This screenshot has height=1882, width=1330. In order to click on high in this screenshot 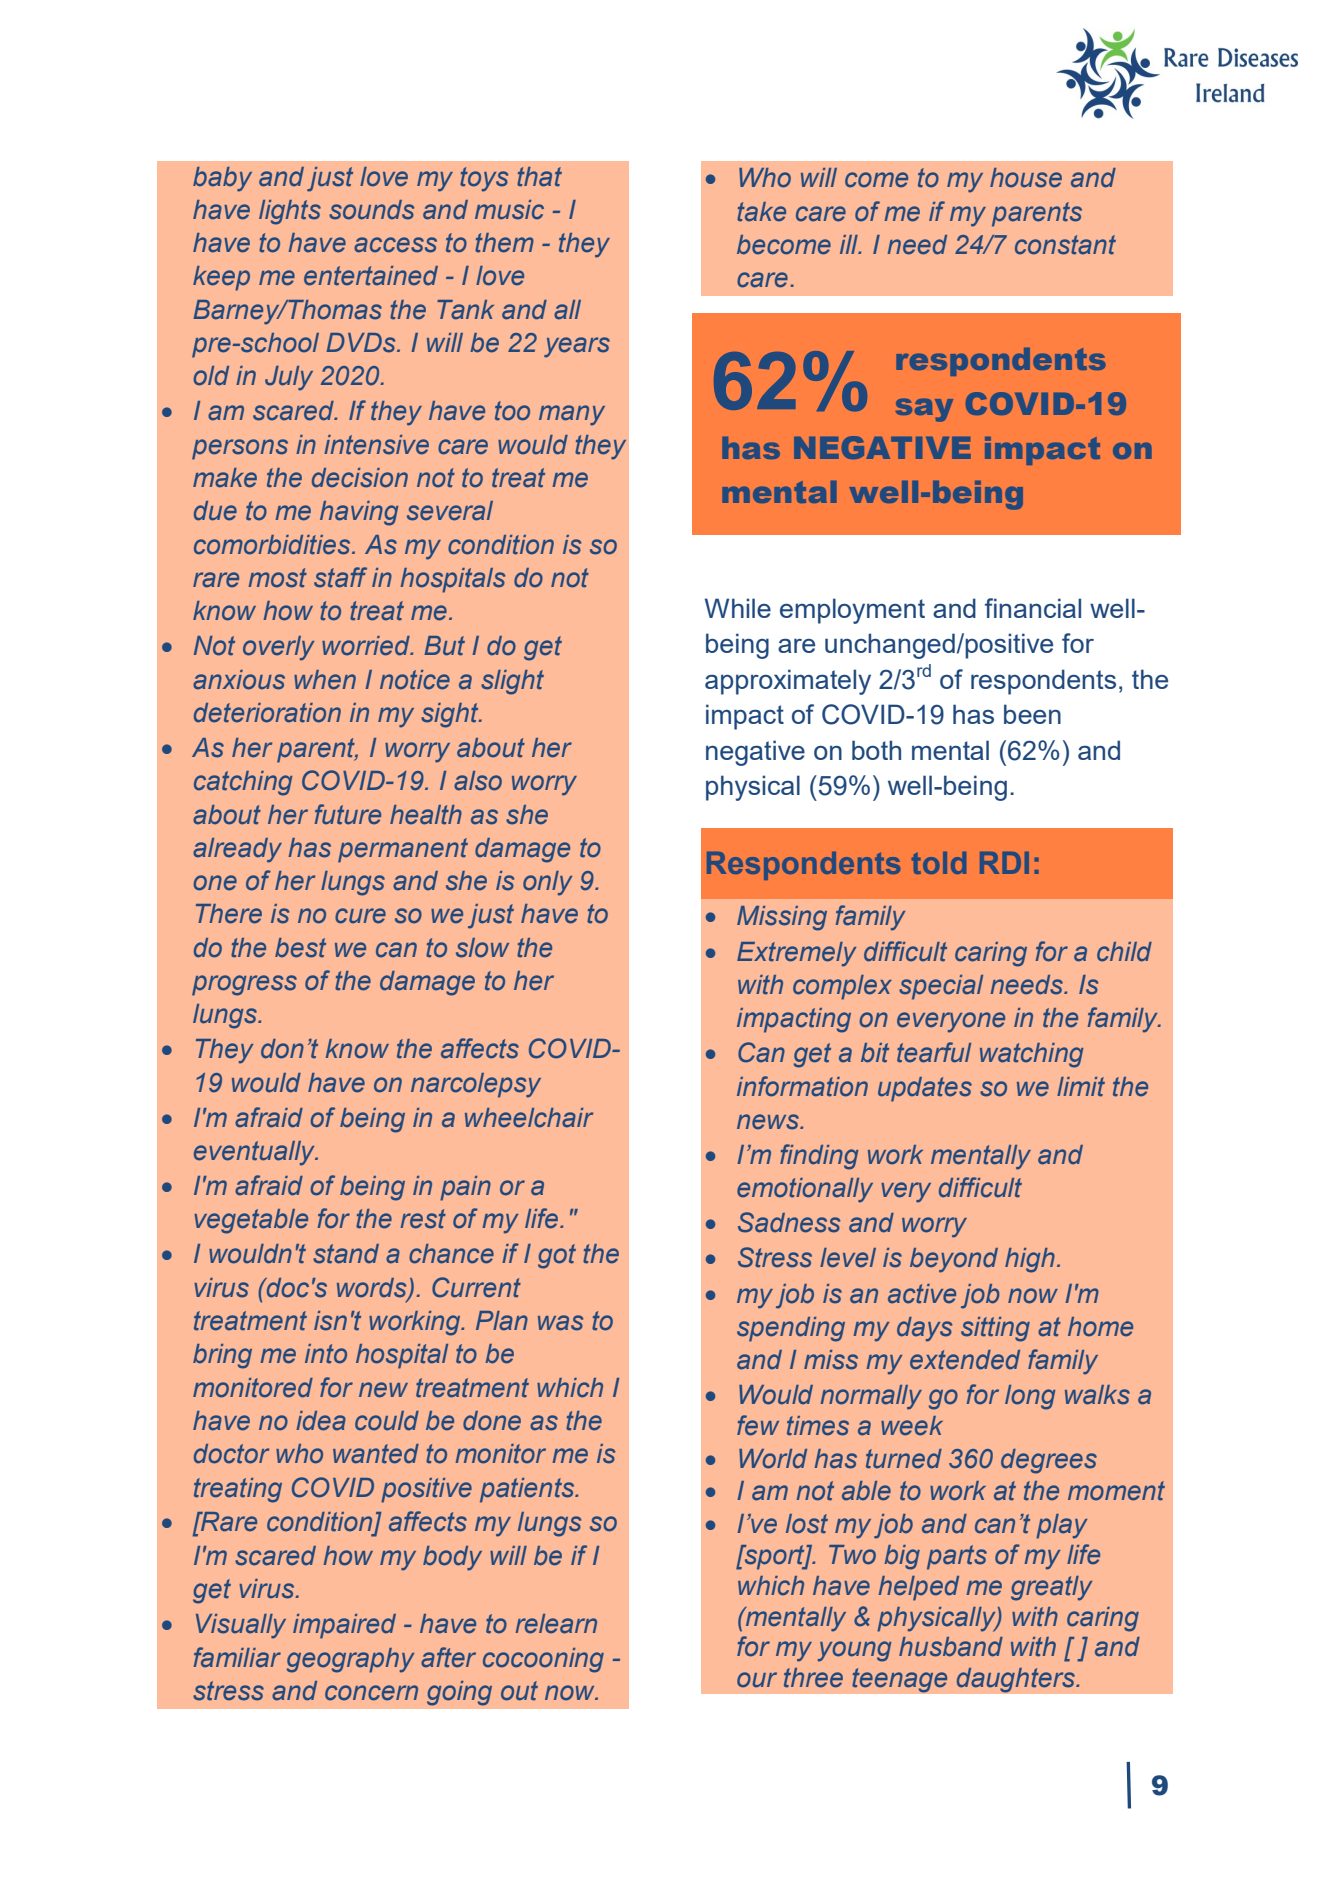, I will do `click(1030, 1260)`.
